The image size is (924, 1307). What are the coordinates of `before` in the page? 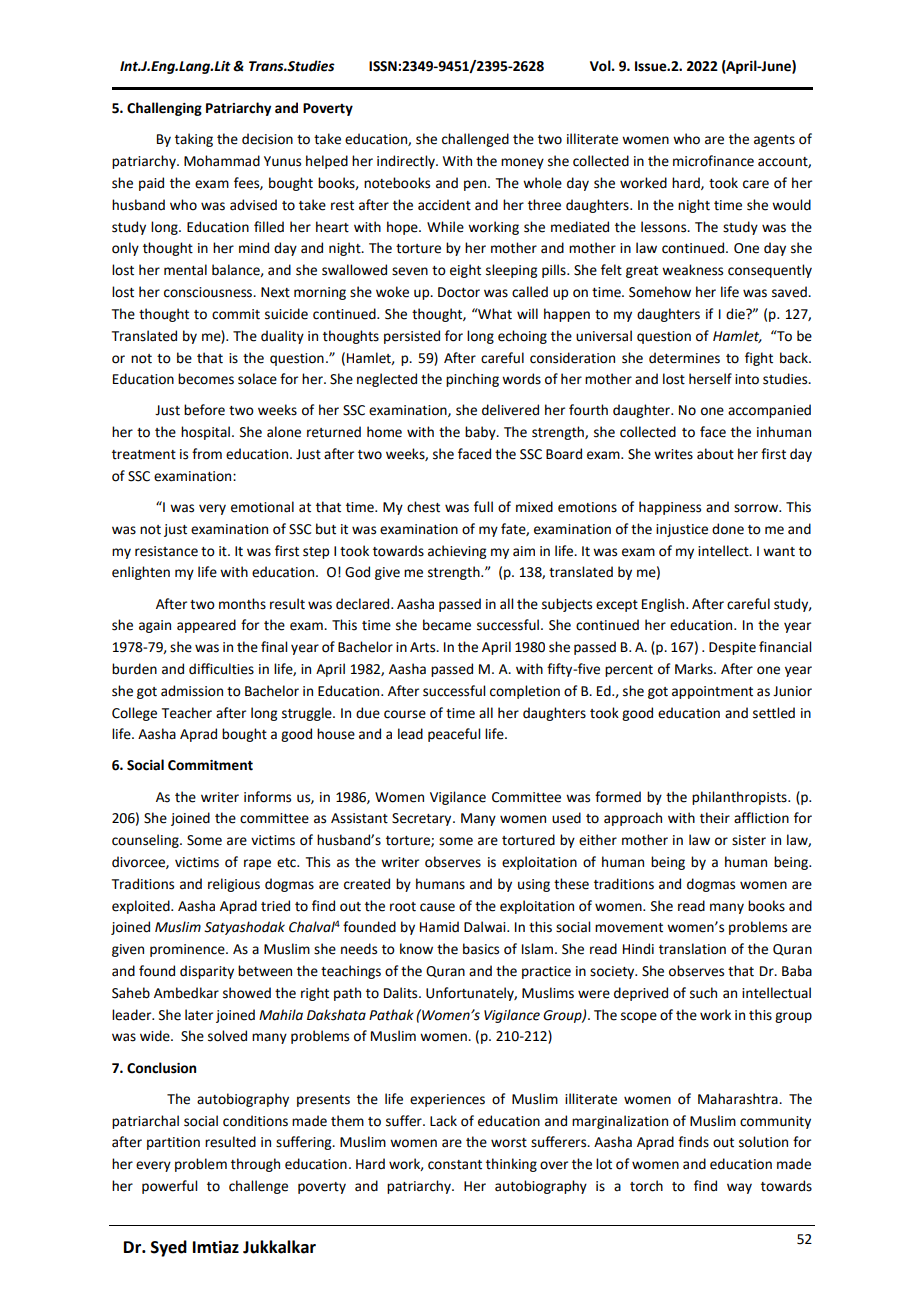 It's located at (204, 410).
